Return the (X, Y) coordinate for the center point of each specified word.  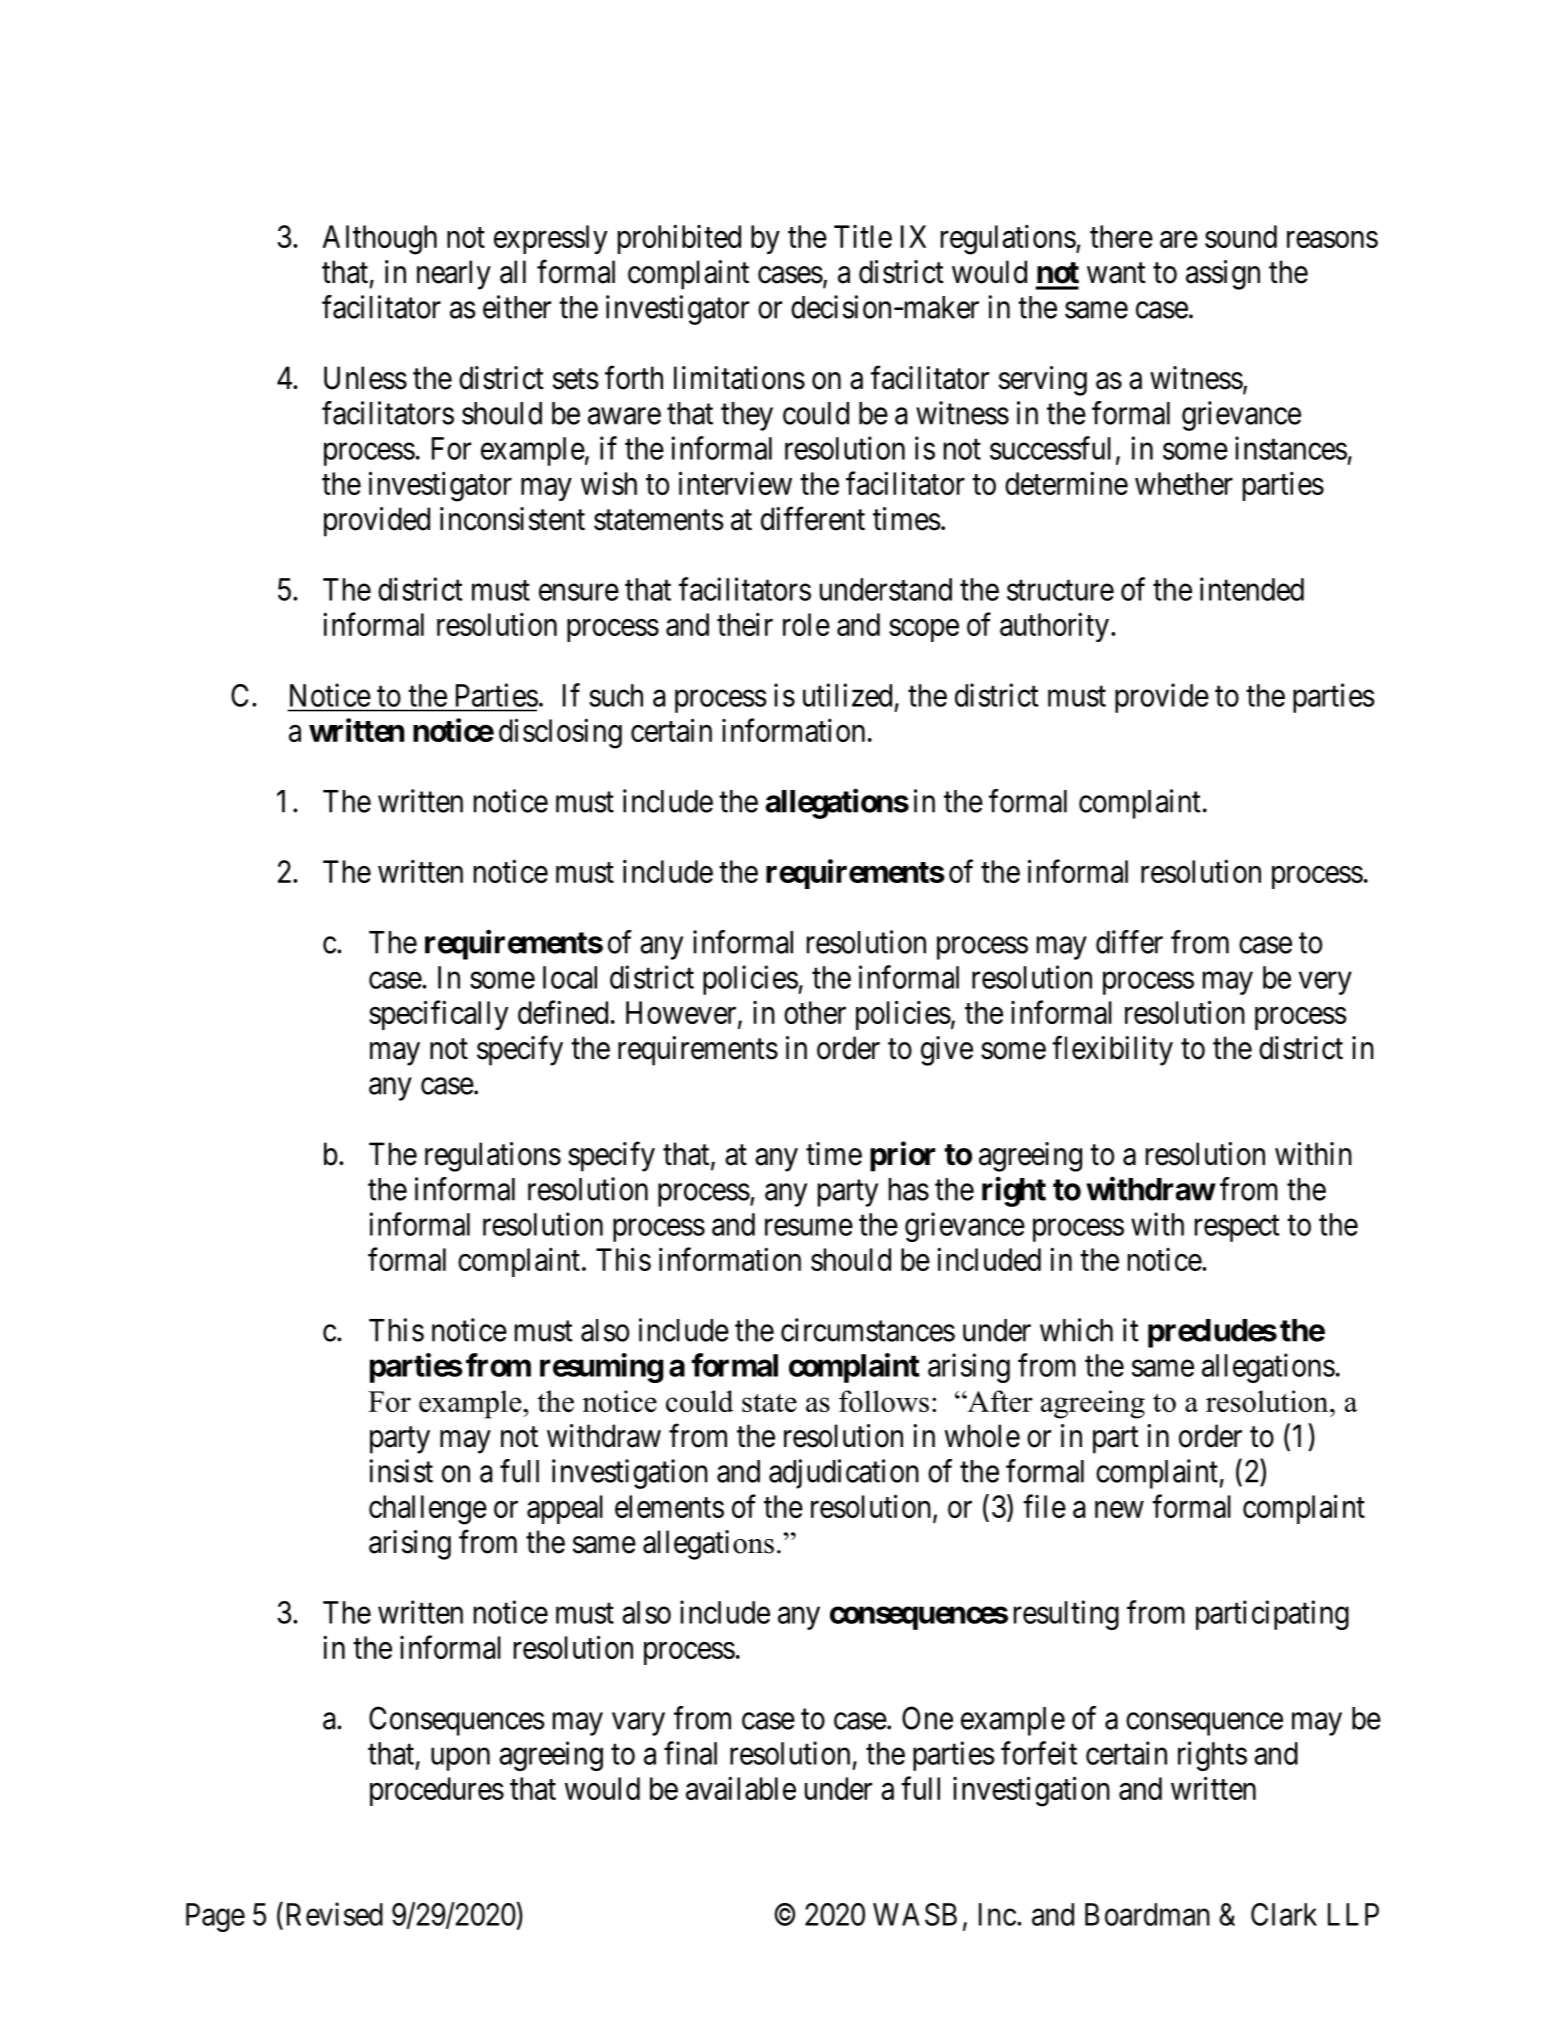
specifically (438, 1015)
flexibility (1112, 1051)
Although (380, 240)
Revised (332, 1914)
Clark (1284, 1914)
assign (1223, 275)
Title (863, 236)
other (815, 1012)
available (741, 1788)
